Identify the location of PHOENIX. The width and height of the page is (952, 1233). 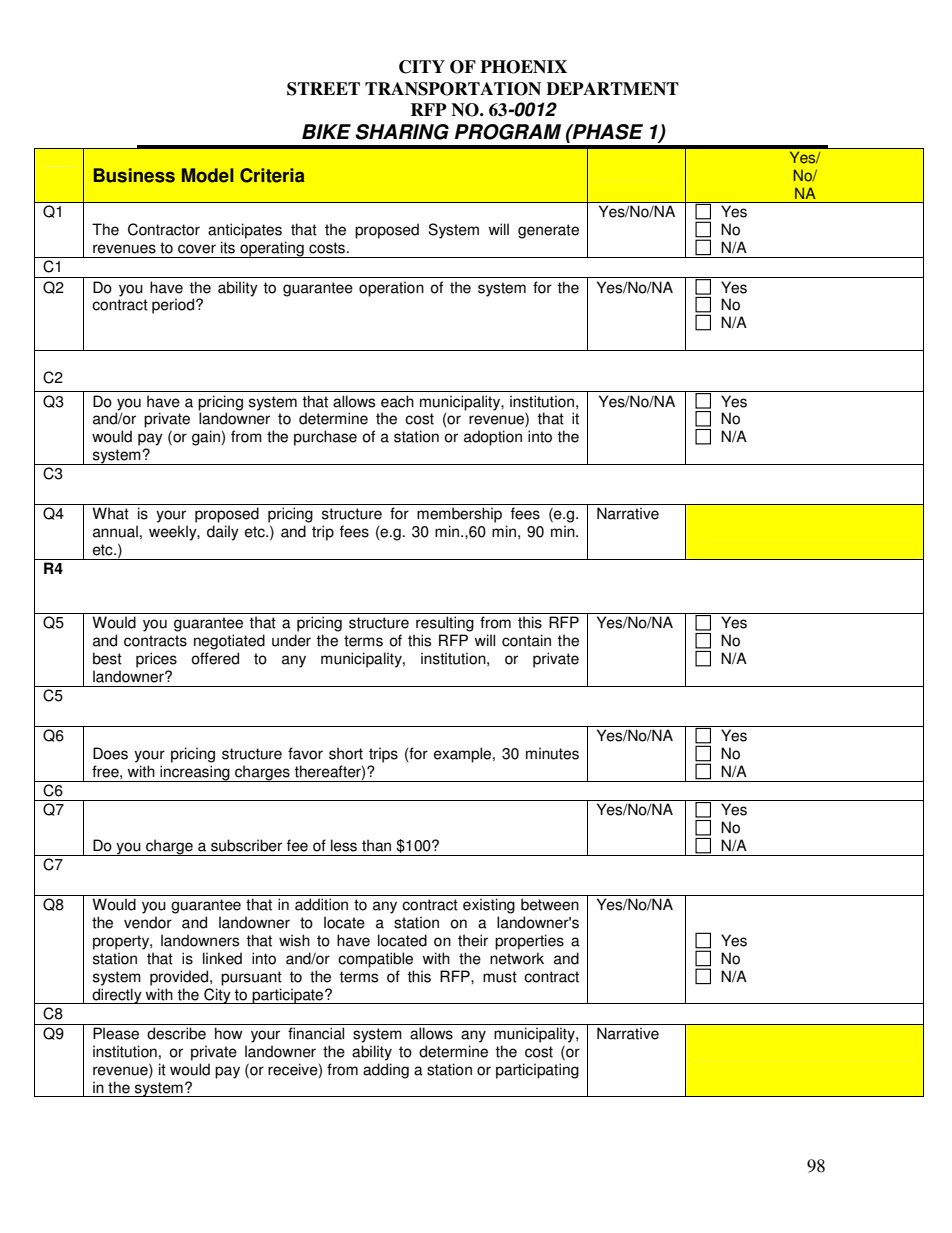
(523, 67).
